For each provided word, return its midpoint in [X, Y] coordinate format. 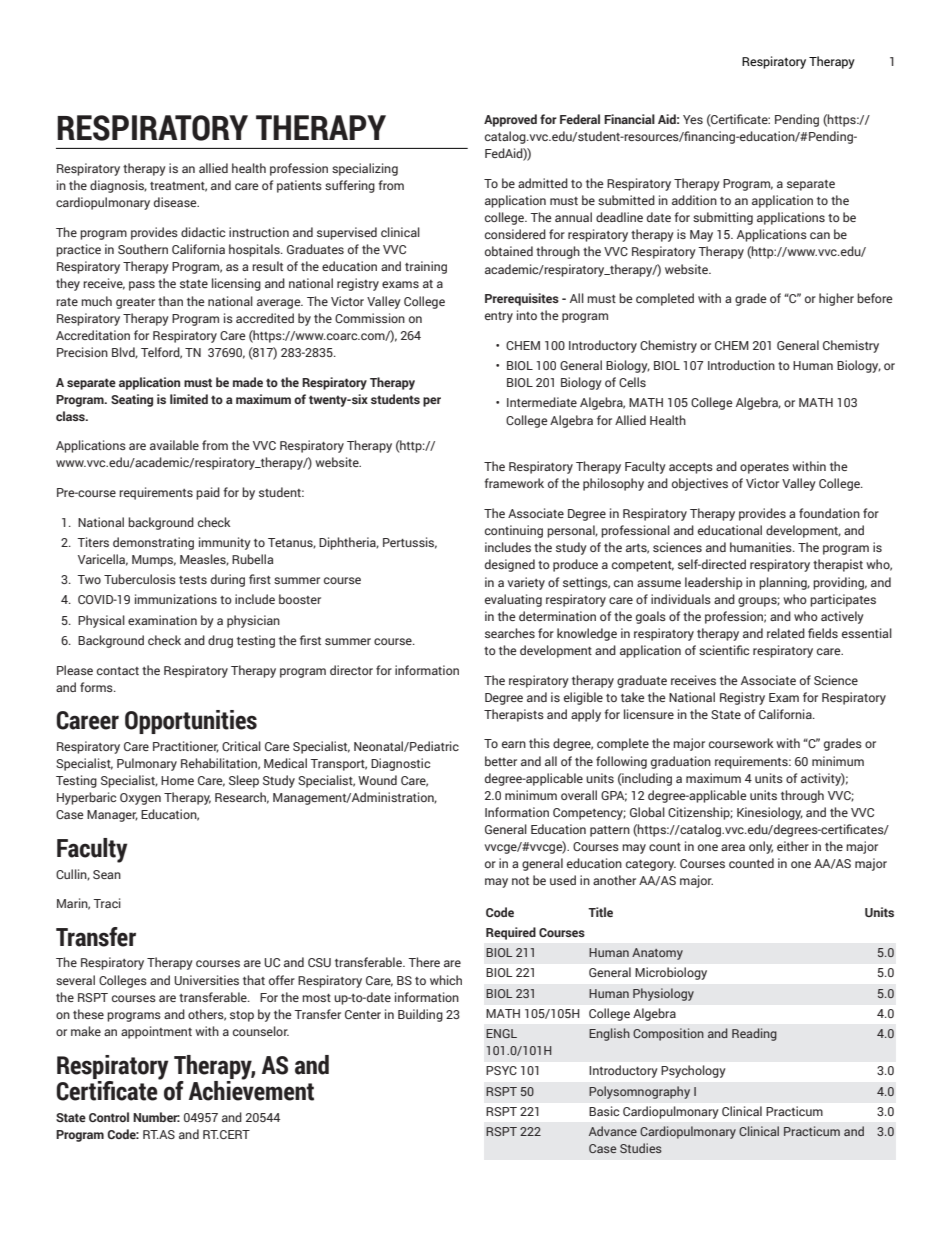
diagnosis [118, 186]
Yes [693, 119]
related [786, 633]
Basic [604, 1111]
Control [109, 1117]
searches [510, 633]
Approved [510, 120]
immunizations [176, 599]
